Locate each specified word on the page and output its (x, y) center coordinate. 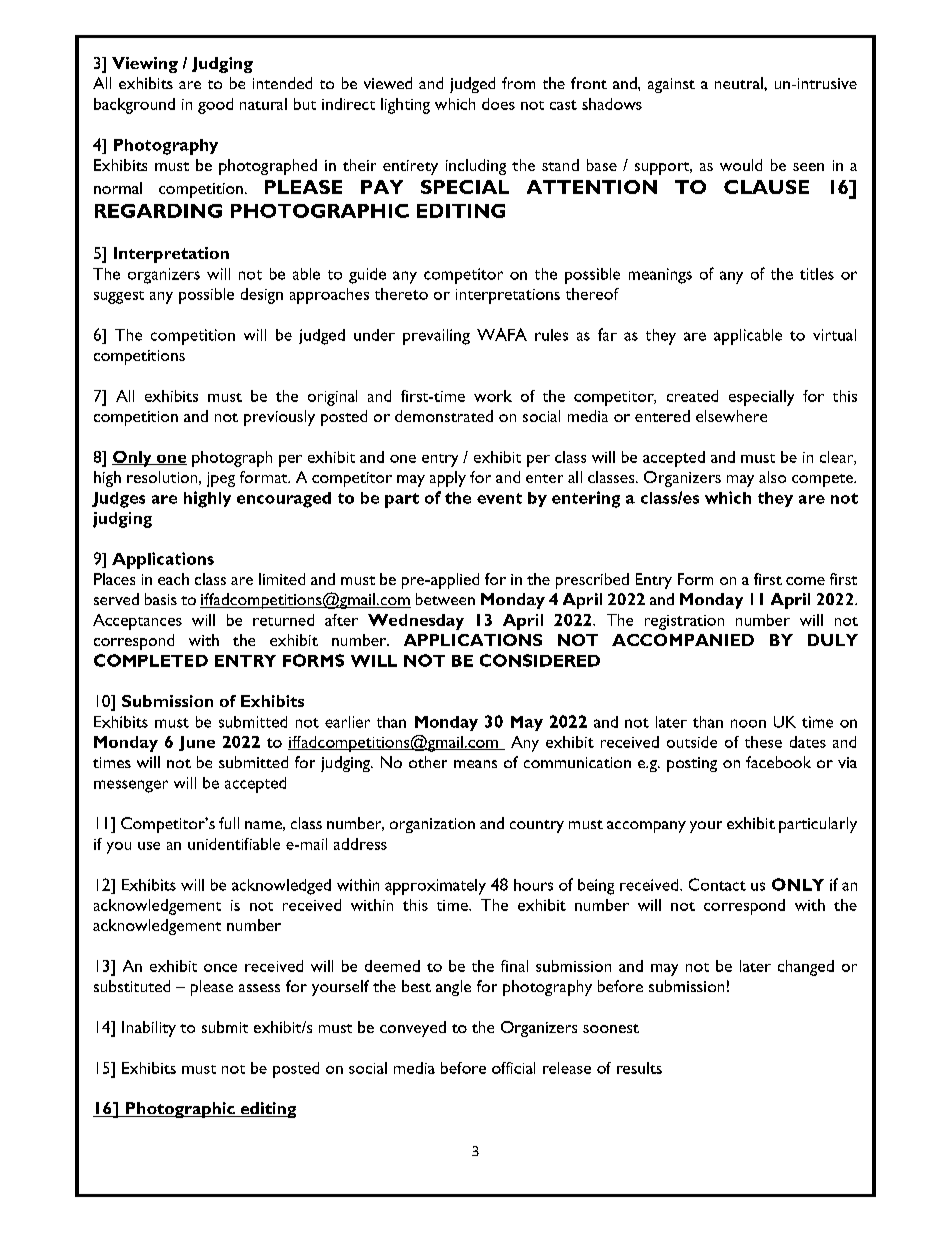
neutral (740, 83)
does (498, 104)
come (805, 581)
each (173, 579)
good (215, 106)
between (445, 599)
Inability (149, 1029)
